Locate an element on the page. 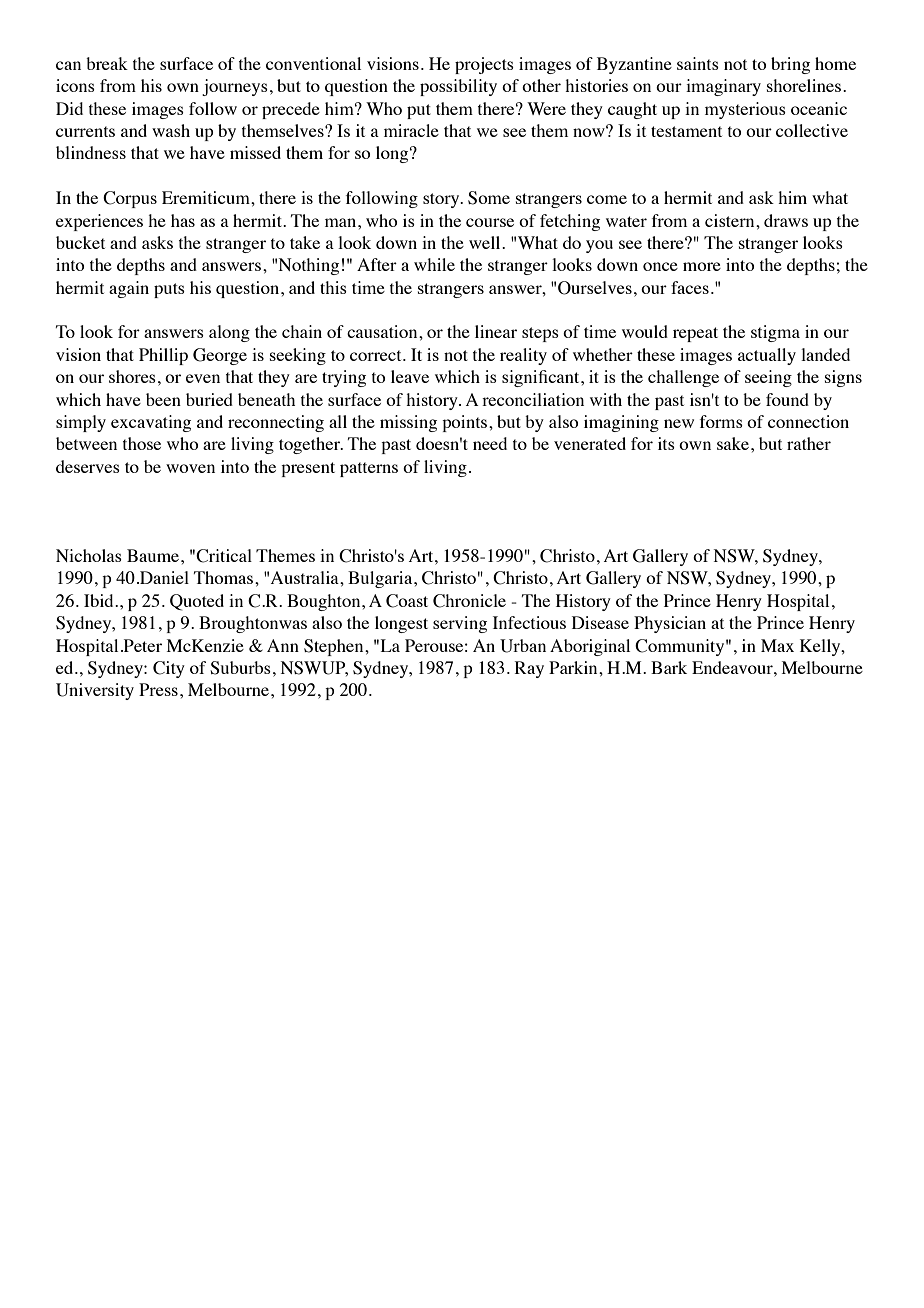  Physician is located at coordinates (670, 624).
